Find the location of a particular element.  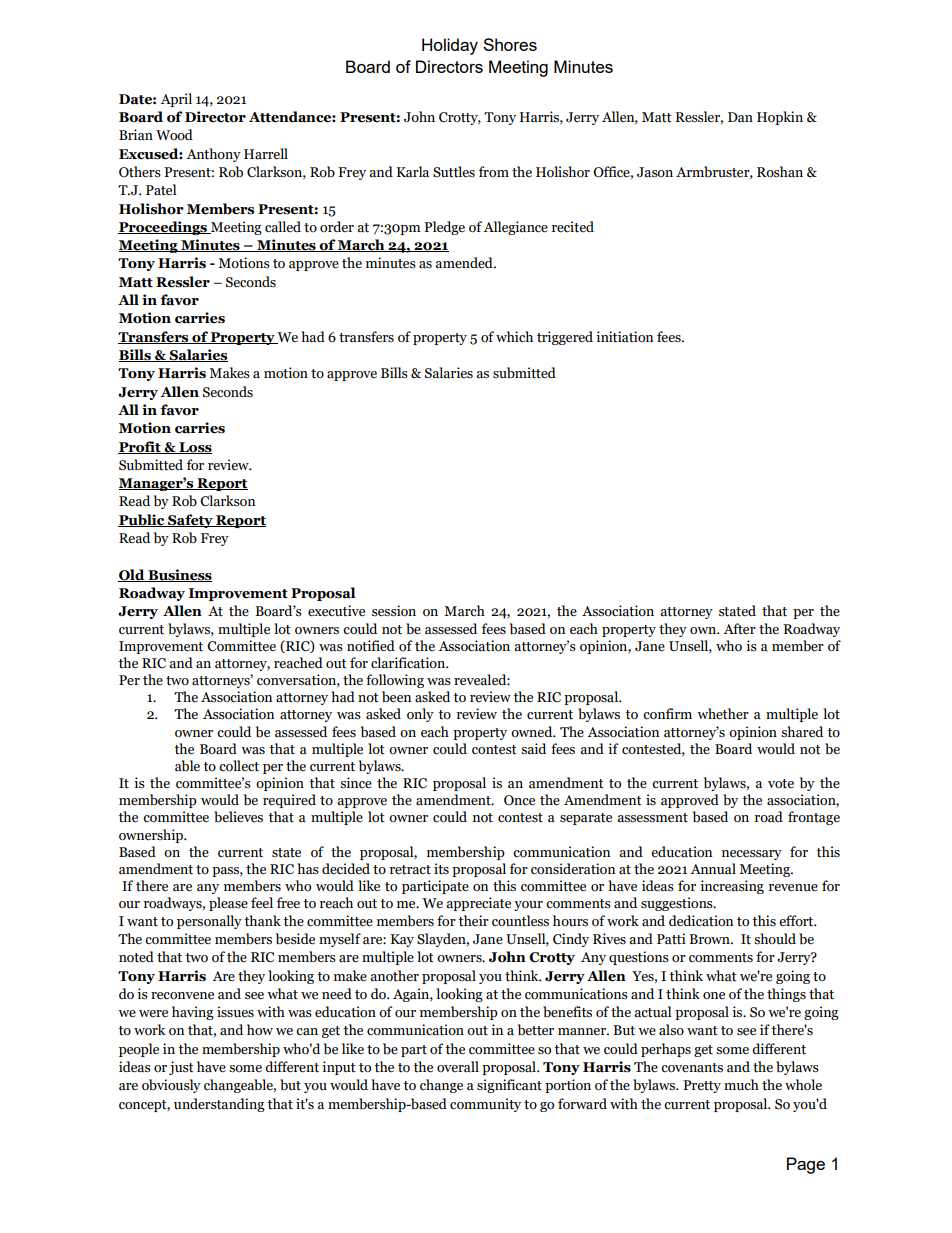

April is located at coordinates (176, 100).
